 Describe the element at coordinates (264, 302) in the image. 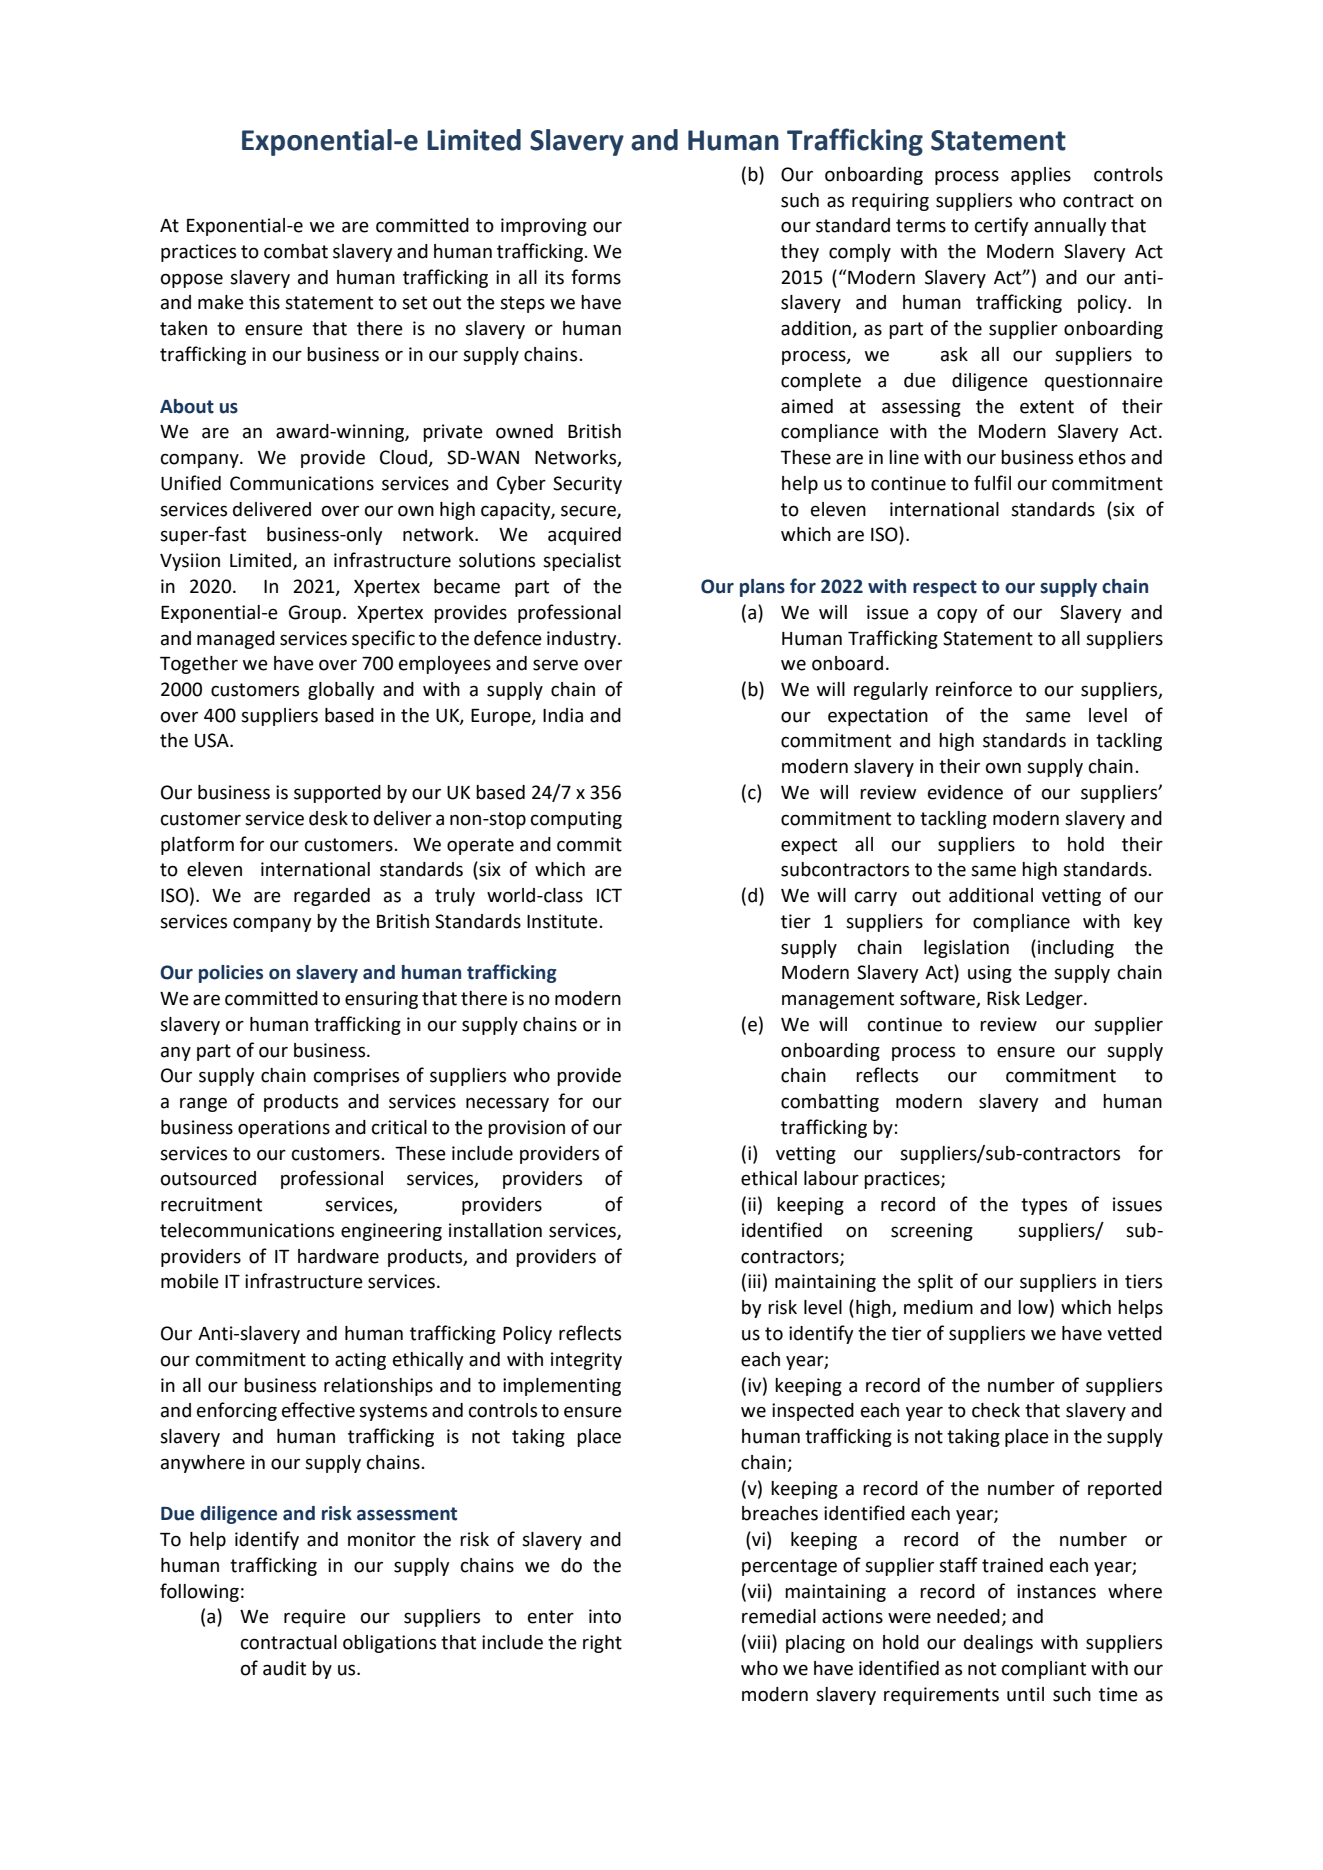

I see `this` at that location.
